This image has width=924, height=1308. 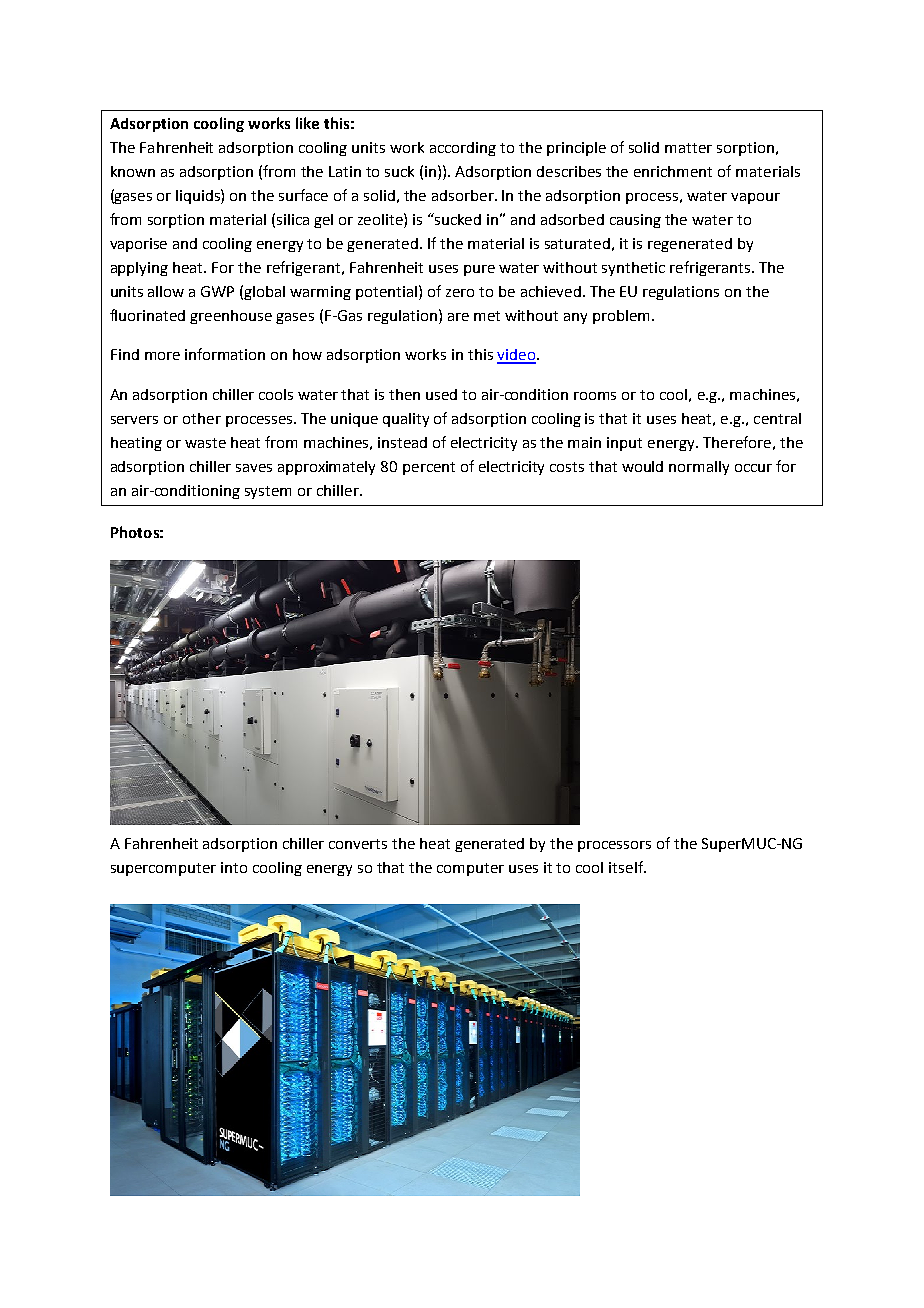 What do you see at coordinates (358, 844) in the image?
I see `converts` at bounding box center [358, 844].
